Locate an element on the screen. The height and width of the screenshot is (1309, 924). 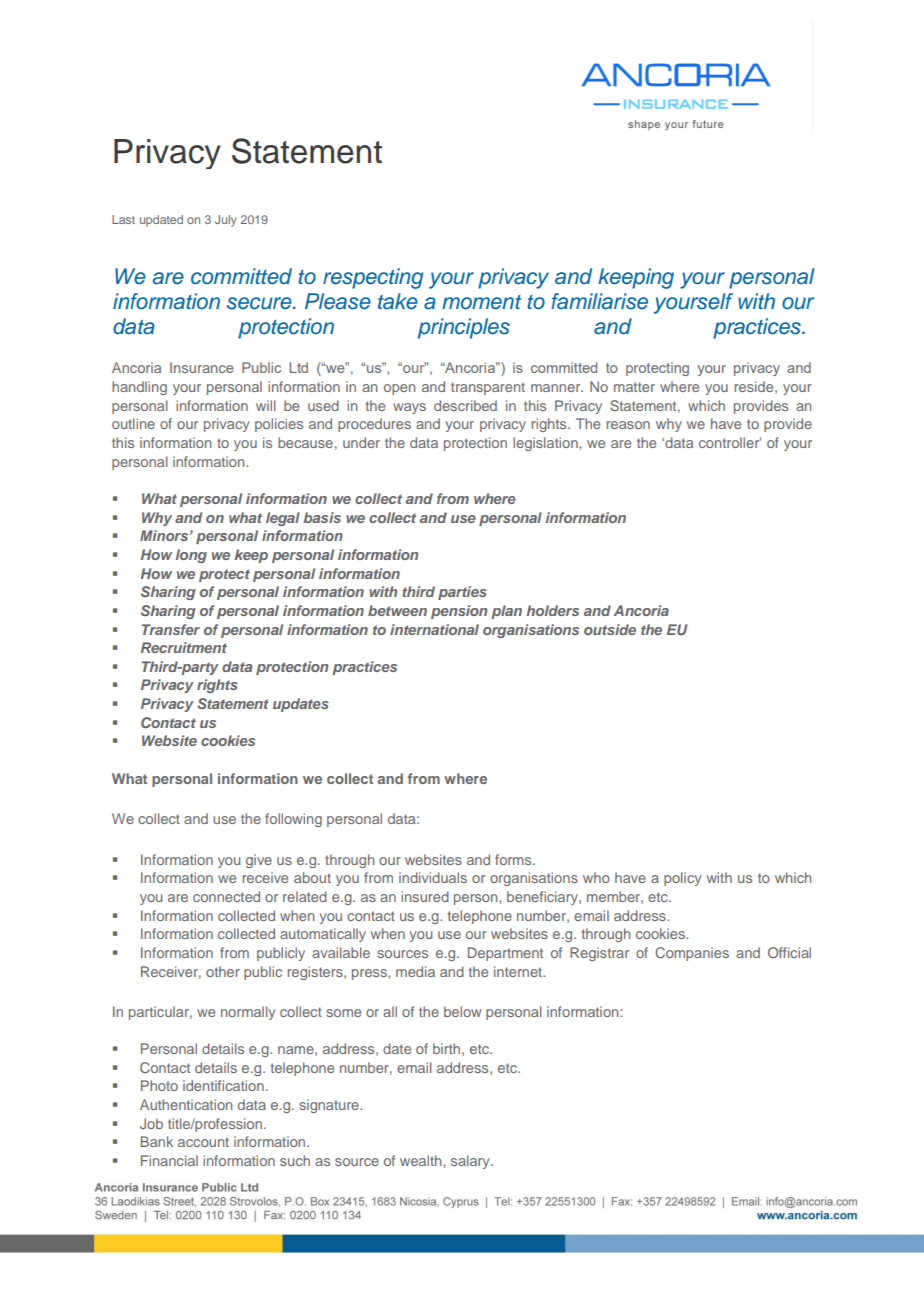
account is located at coordinates (203, 1142).
